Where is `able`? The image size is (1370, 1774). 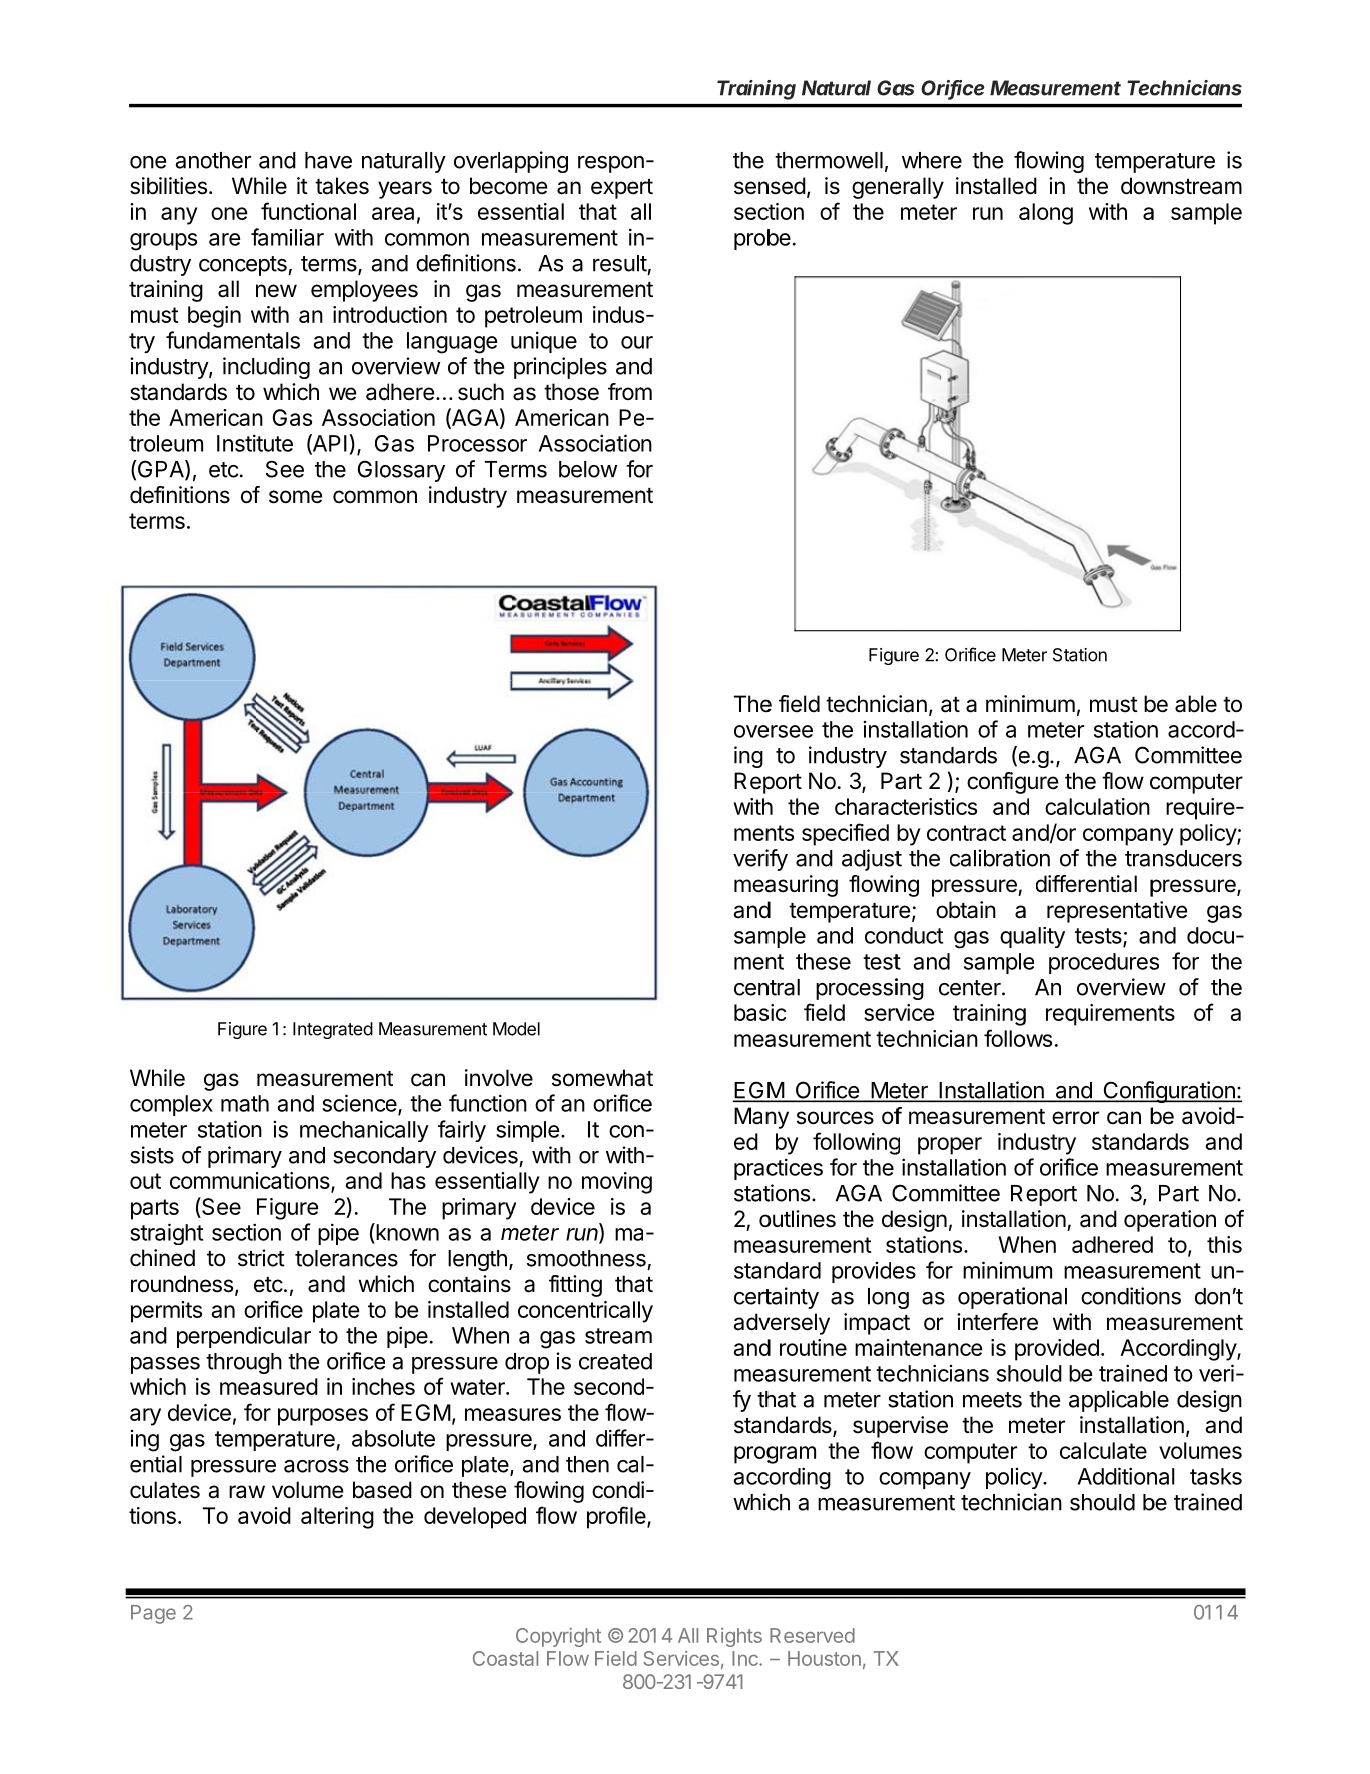 able is located at coordinates (1196, 704).
